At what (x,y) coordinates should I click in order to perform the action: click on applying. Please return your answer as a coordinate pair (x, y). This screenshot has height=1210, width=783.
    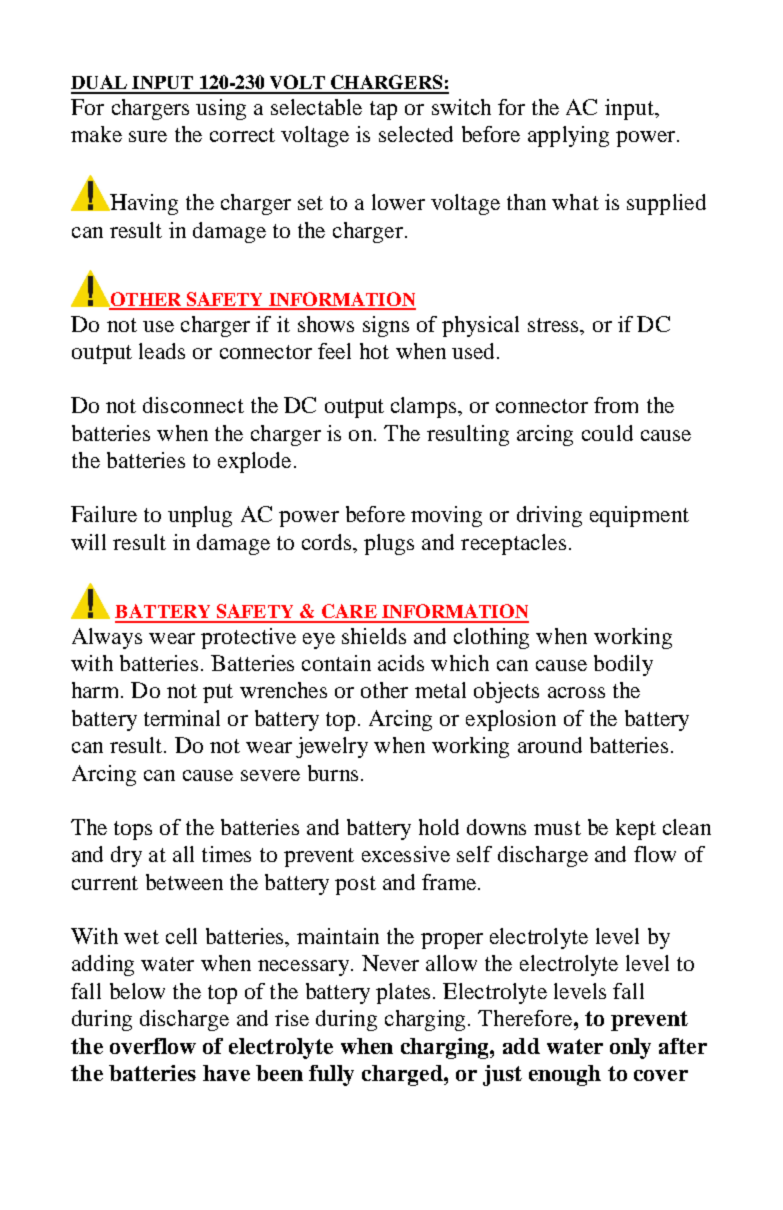
    Looking at the image, I should click on (568, 136).
